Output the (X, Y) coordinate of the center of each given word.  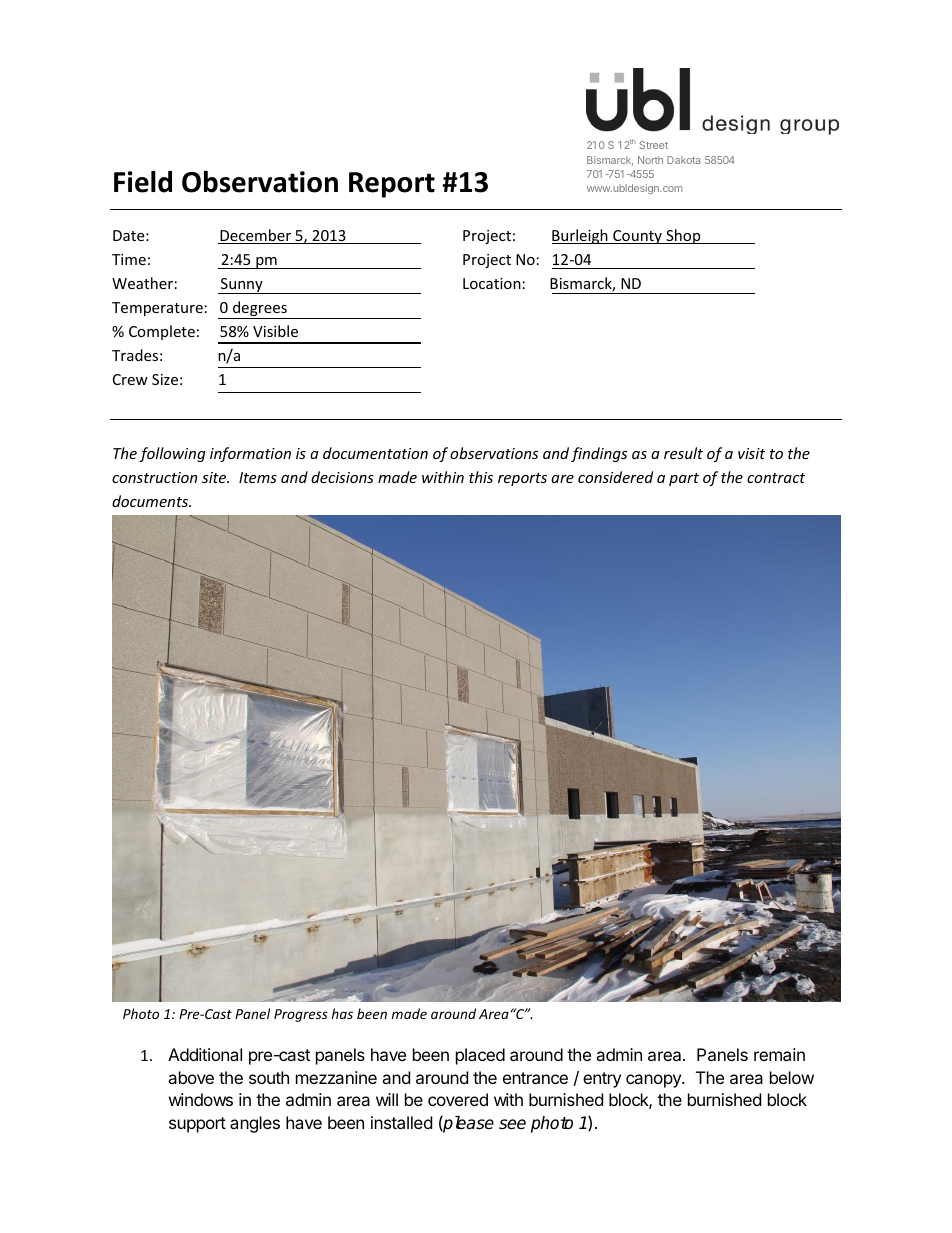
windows (201, 1099)
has (342, 1013)
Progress (301, 1015)
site (215, 477)
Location (492, 283)
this (481, 477)
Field (143, 181)
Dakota (683, 160)
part (684, 479)
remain (779, 1054)
